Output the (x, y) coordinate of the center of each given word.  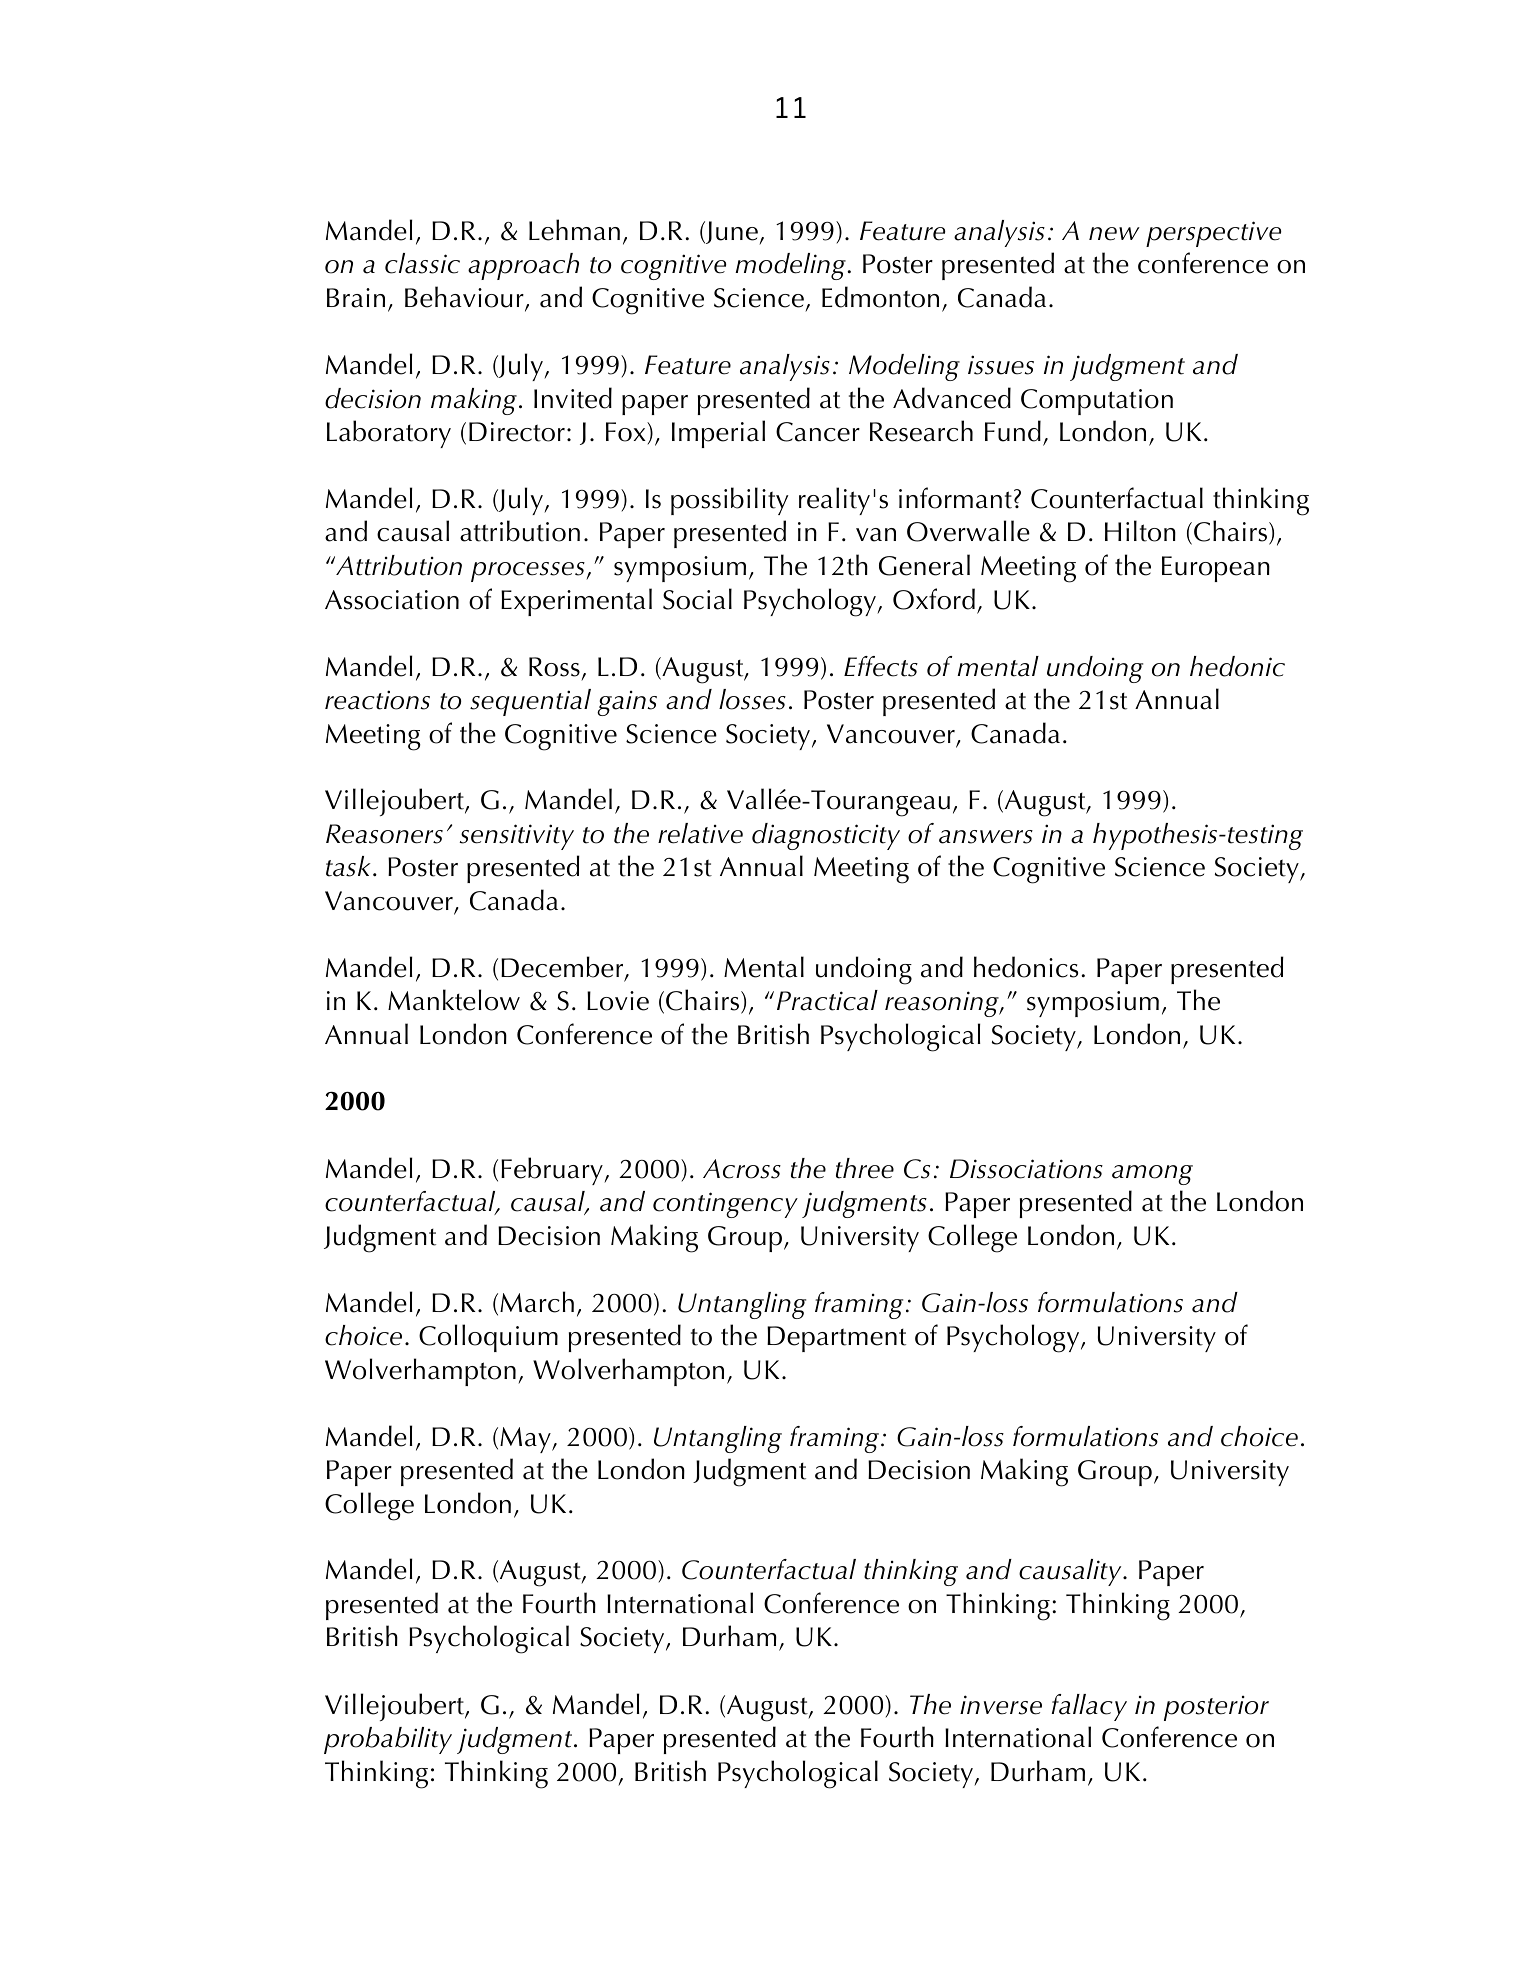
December (563, 968)
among (1152, 1175)
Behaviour (465, 298)
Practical (827, 1000)
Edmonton (880, 297)
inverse (1001, 1705)
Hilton (1140, 531)
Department (836, 1339)
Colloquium (488, 1338)
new (1114, 234)
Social (697, 599)
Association (392, 600)
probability (388, 1740)
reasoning (943, 1004)
